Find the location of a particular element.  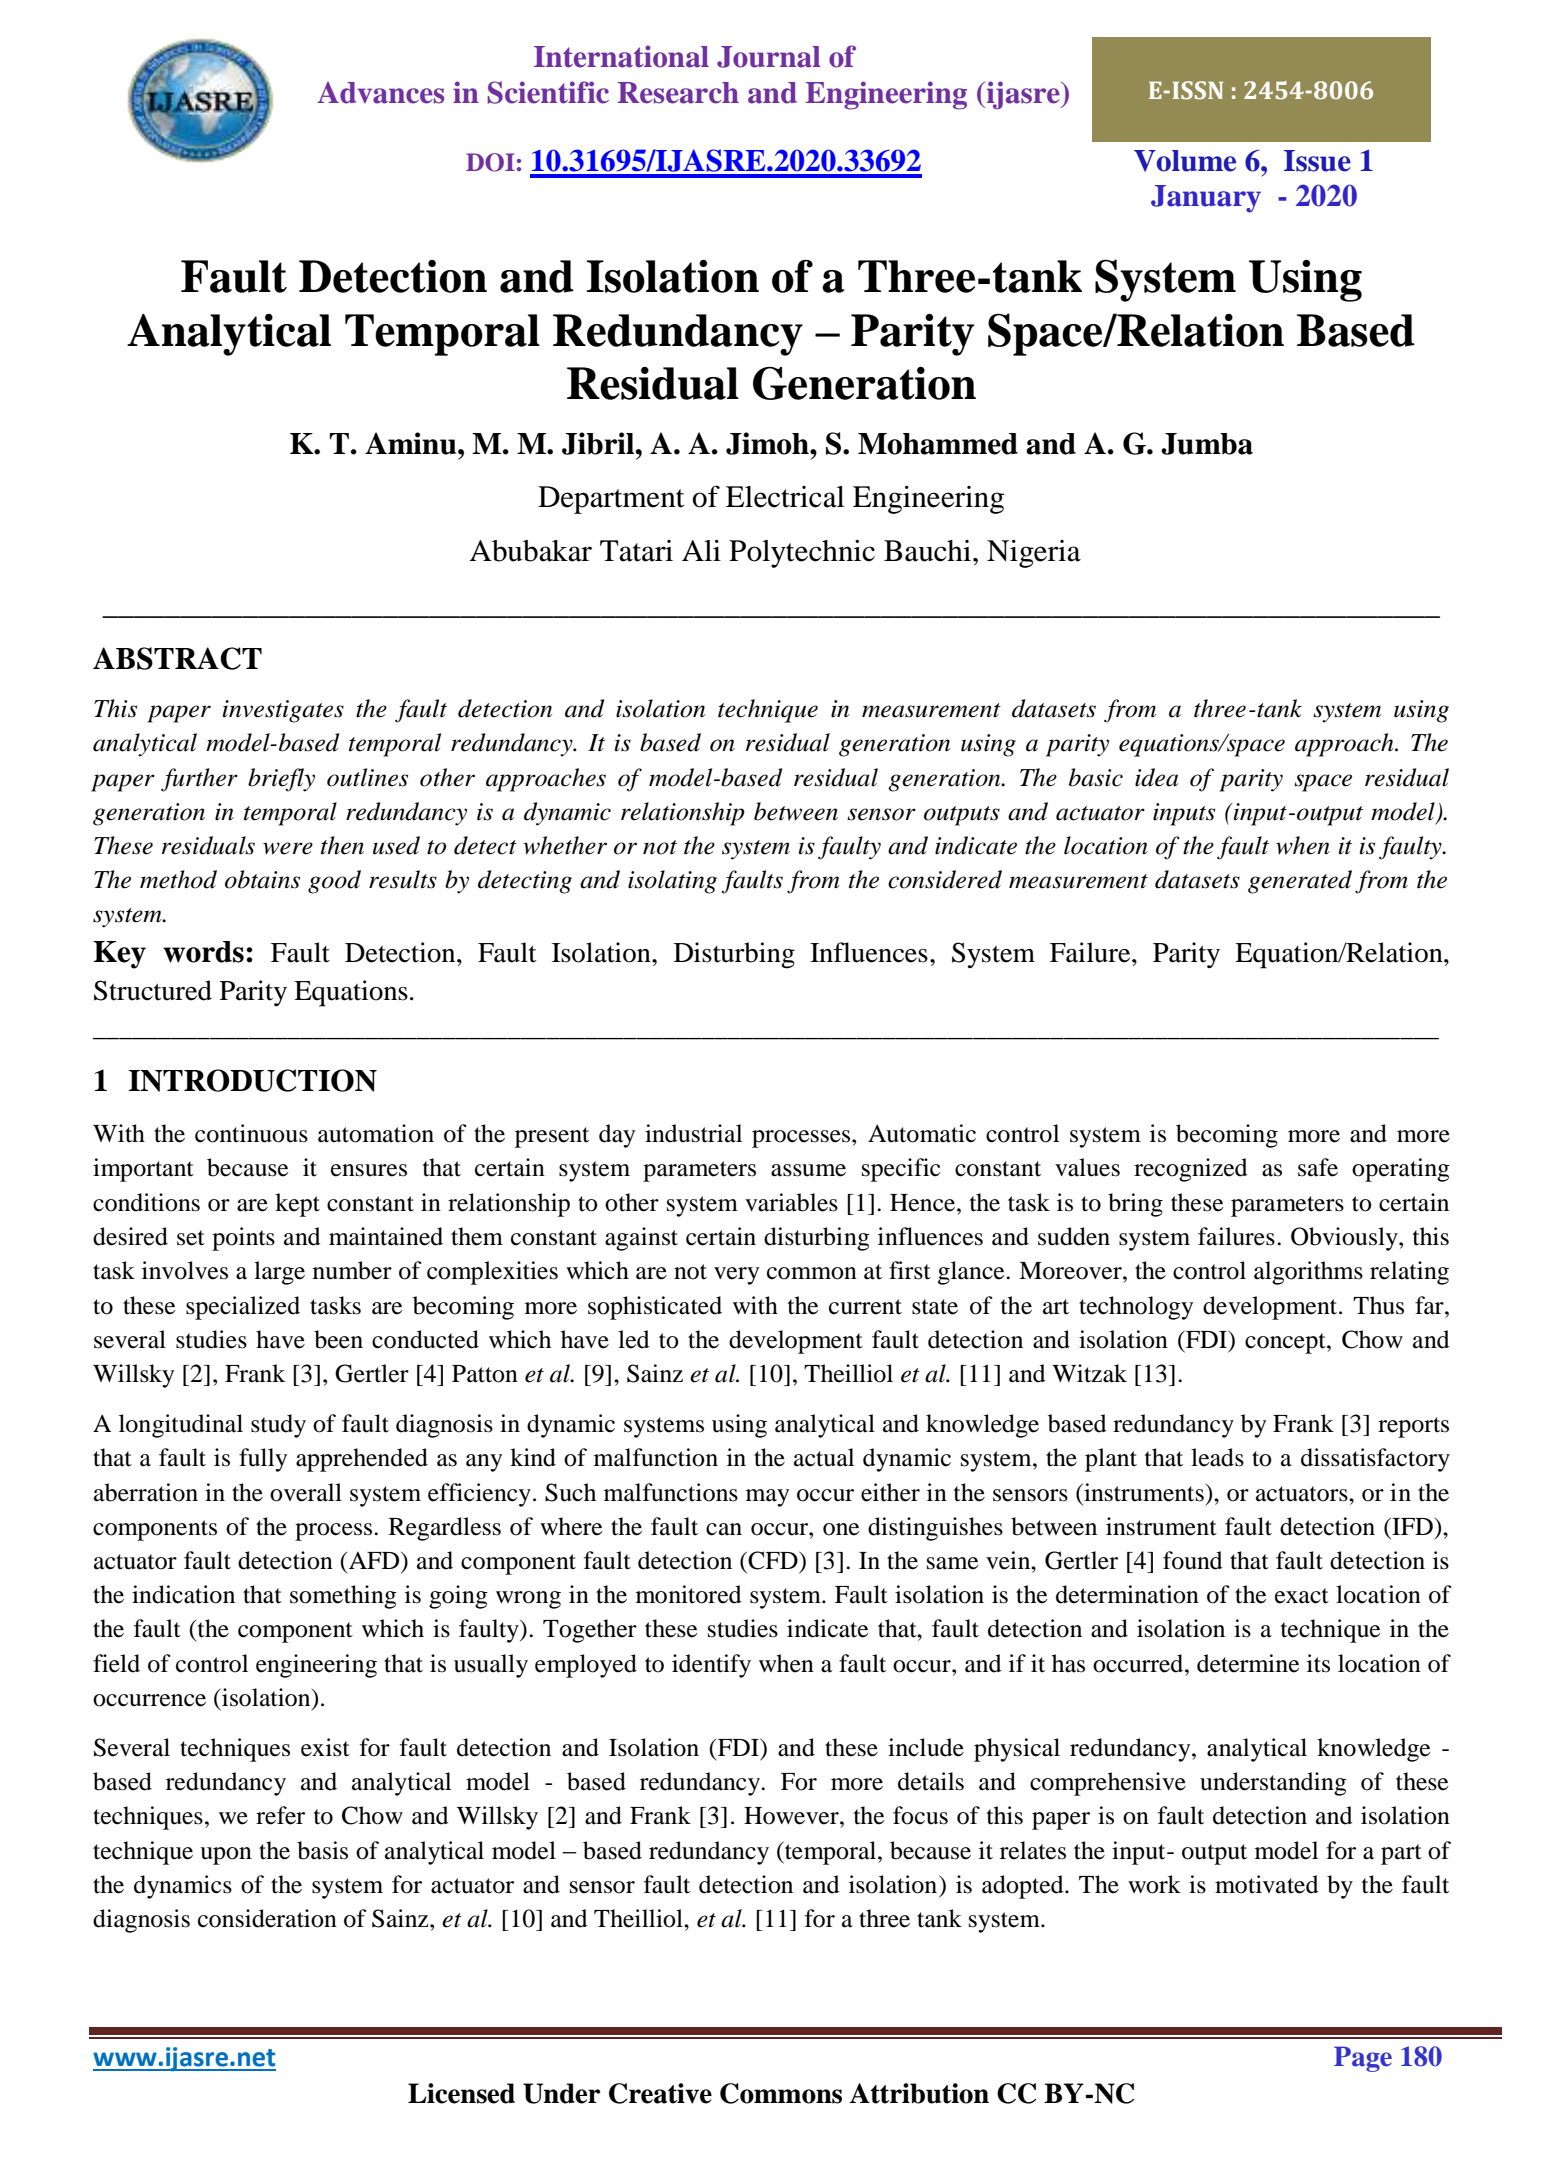

Polytechnic is located at coordinates (802, 554).
